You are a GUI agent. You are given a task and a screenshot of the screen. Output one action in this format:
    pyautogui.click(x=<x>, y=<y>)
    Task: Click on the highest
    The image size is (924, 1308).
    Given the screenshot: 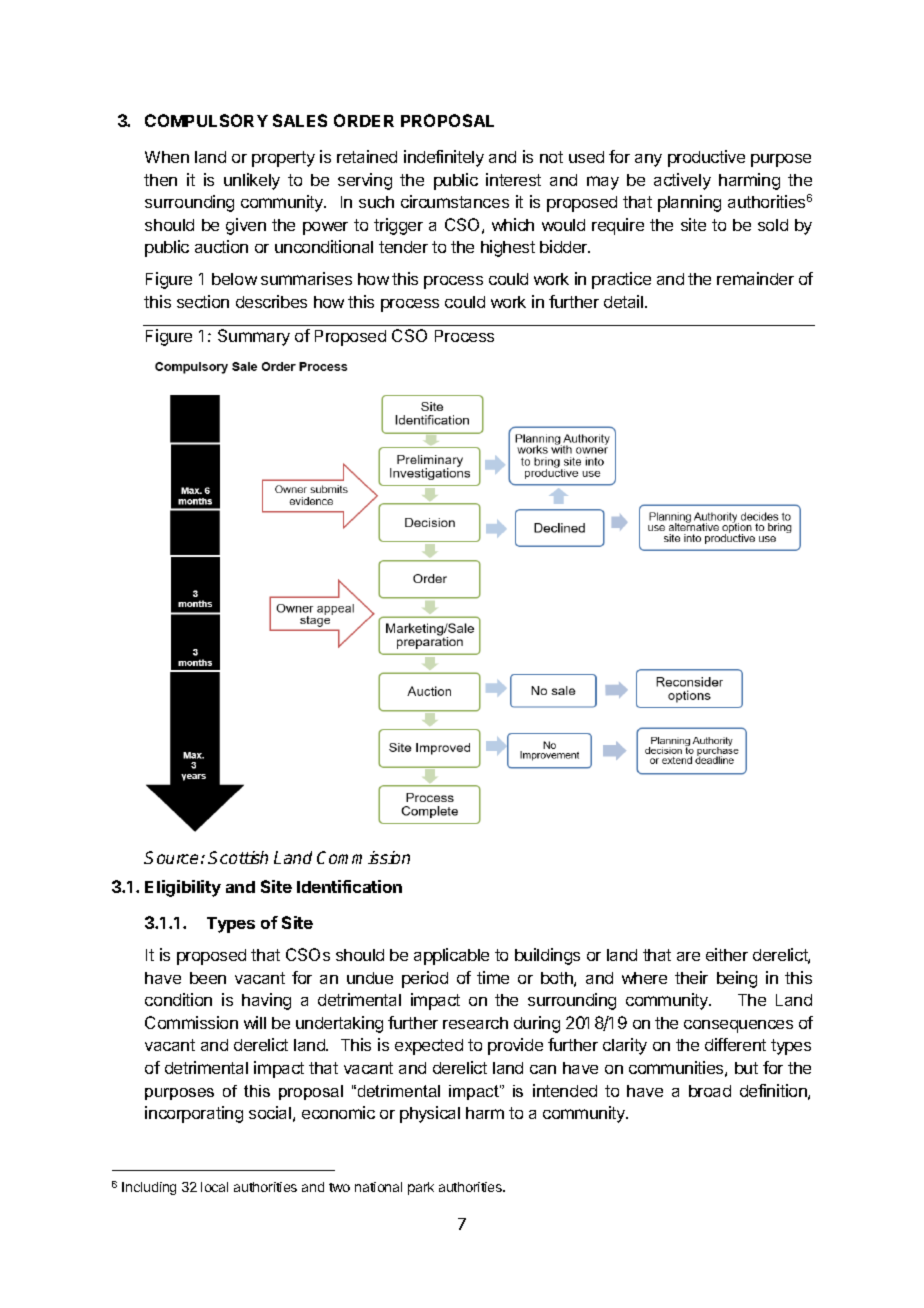 What is the action you would take?
    pyautogui.click(x=508, y=248)
